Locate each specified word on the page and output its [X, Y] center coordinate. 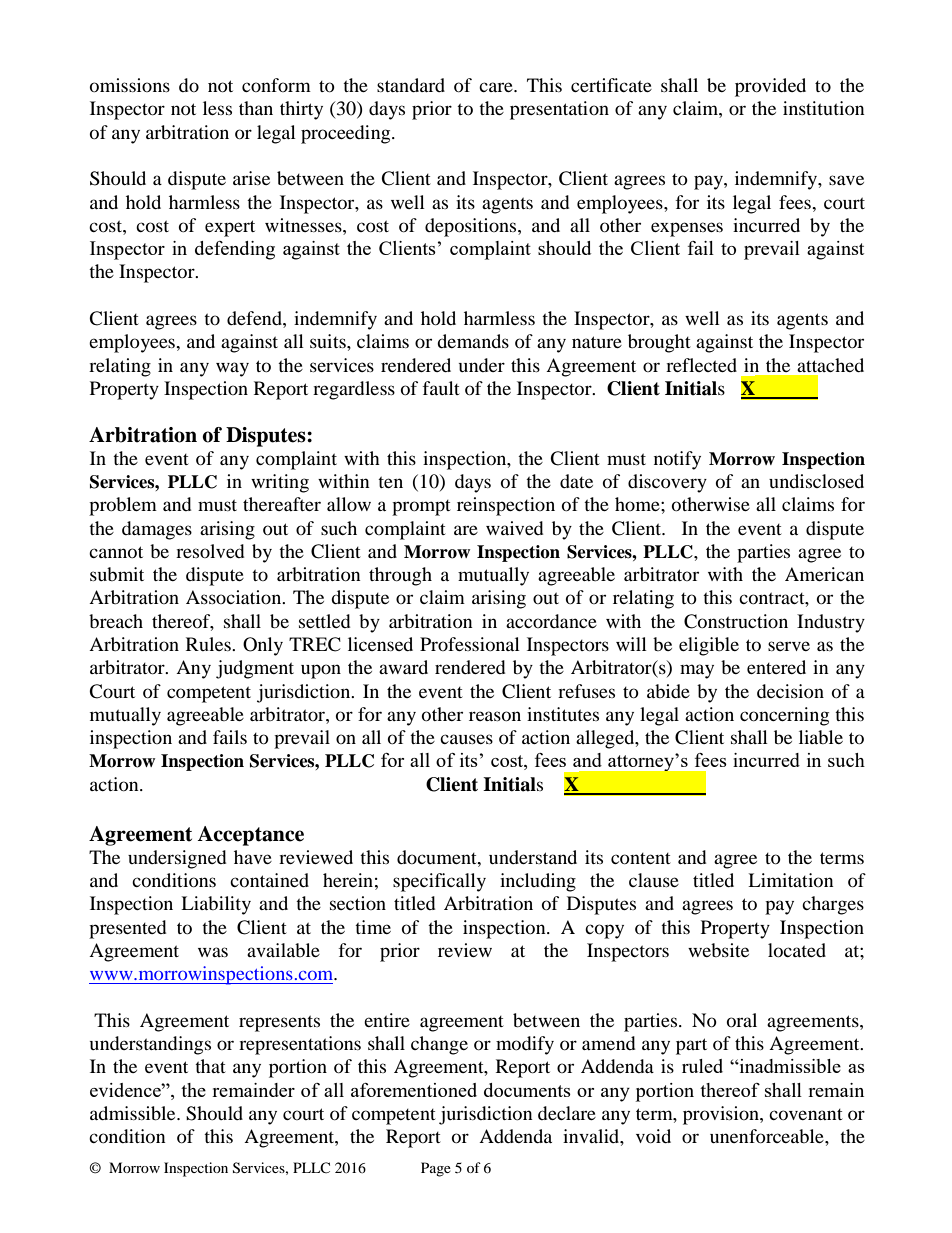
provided [770, 87]
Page [436, 1169]
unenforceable [768, 1136]
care [497, 87]
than [256, 108]
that [210, 1066]
